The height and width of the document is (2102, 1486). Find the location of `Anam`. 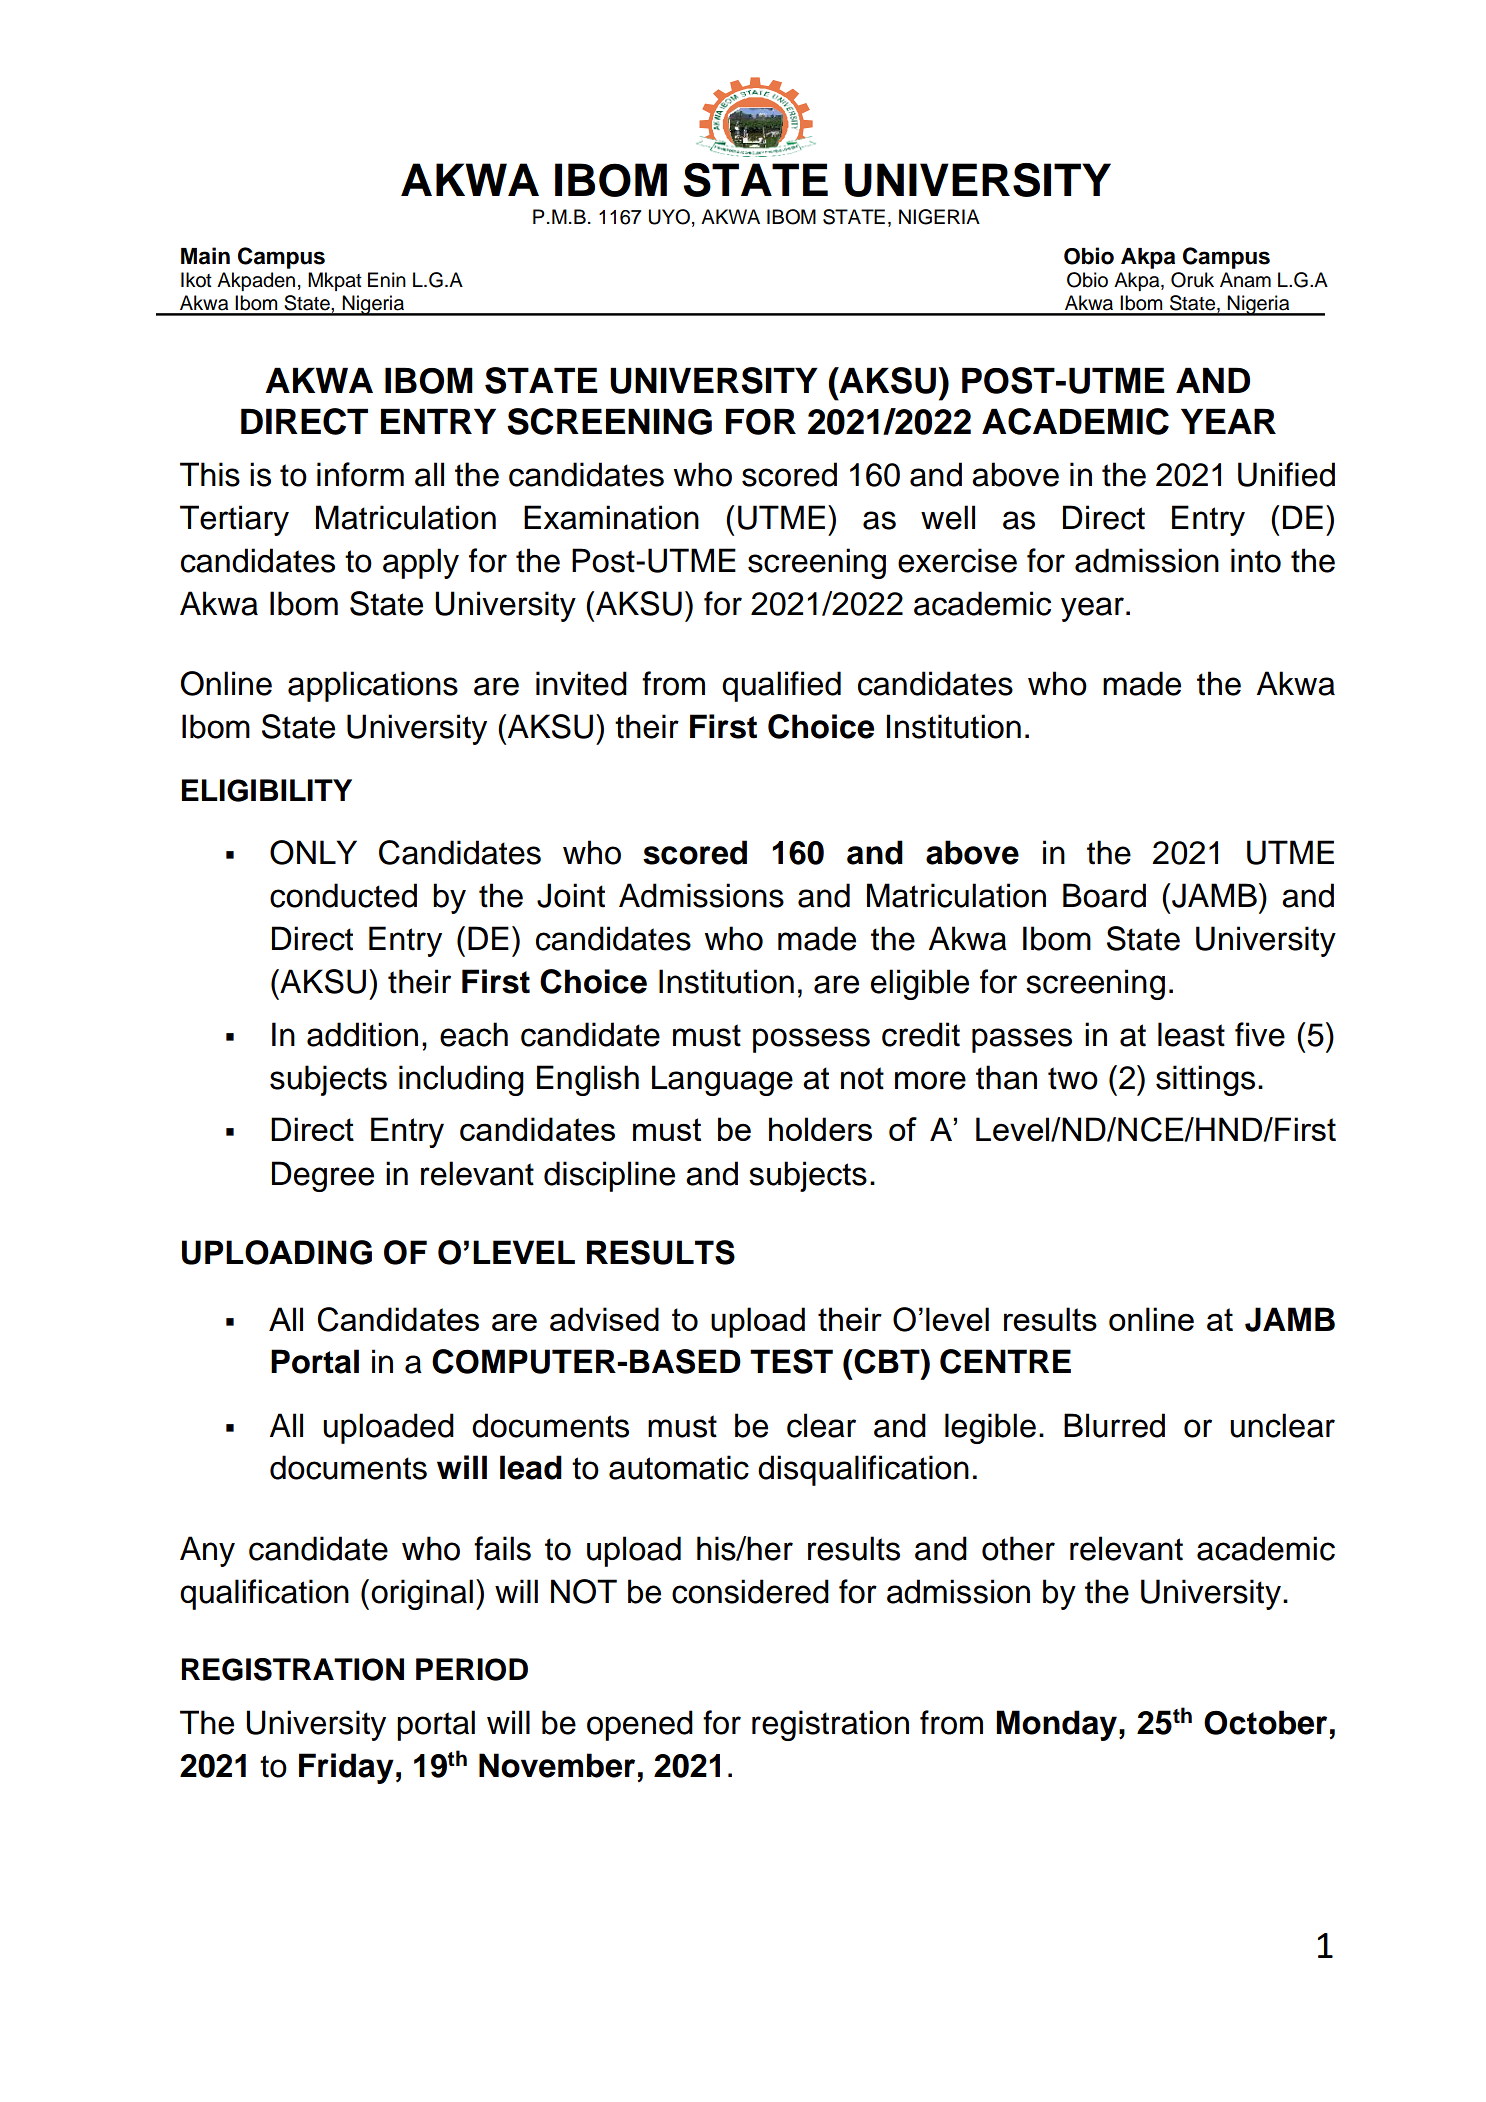

Anam is located at coordinates (1245, 280).
